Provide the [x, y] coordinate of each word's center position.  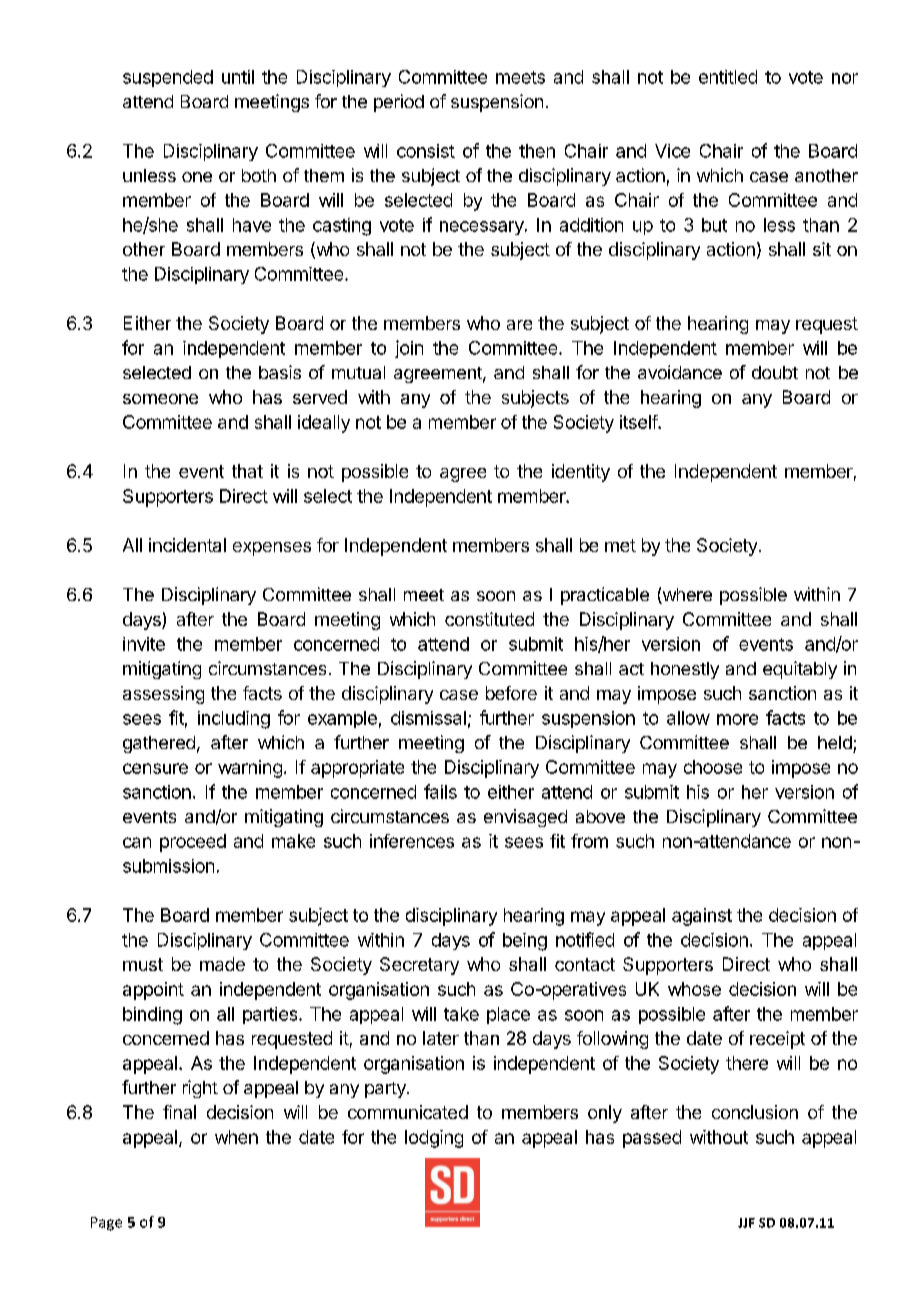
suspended [168, 78]
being [525, 942]
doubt [775, 372]
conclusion [755, 1112]
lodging [434, 1139]
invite [144, 644]
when [236, 1137]
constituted [489, 619]
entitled [728, 77]
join [409, 349]
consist [426, 151]
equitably [800, 670]
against [702, 917]
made [222, 964]
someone [160, 399]
